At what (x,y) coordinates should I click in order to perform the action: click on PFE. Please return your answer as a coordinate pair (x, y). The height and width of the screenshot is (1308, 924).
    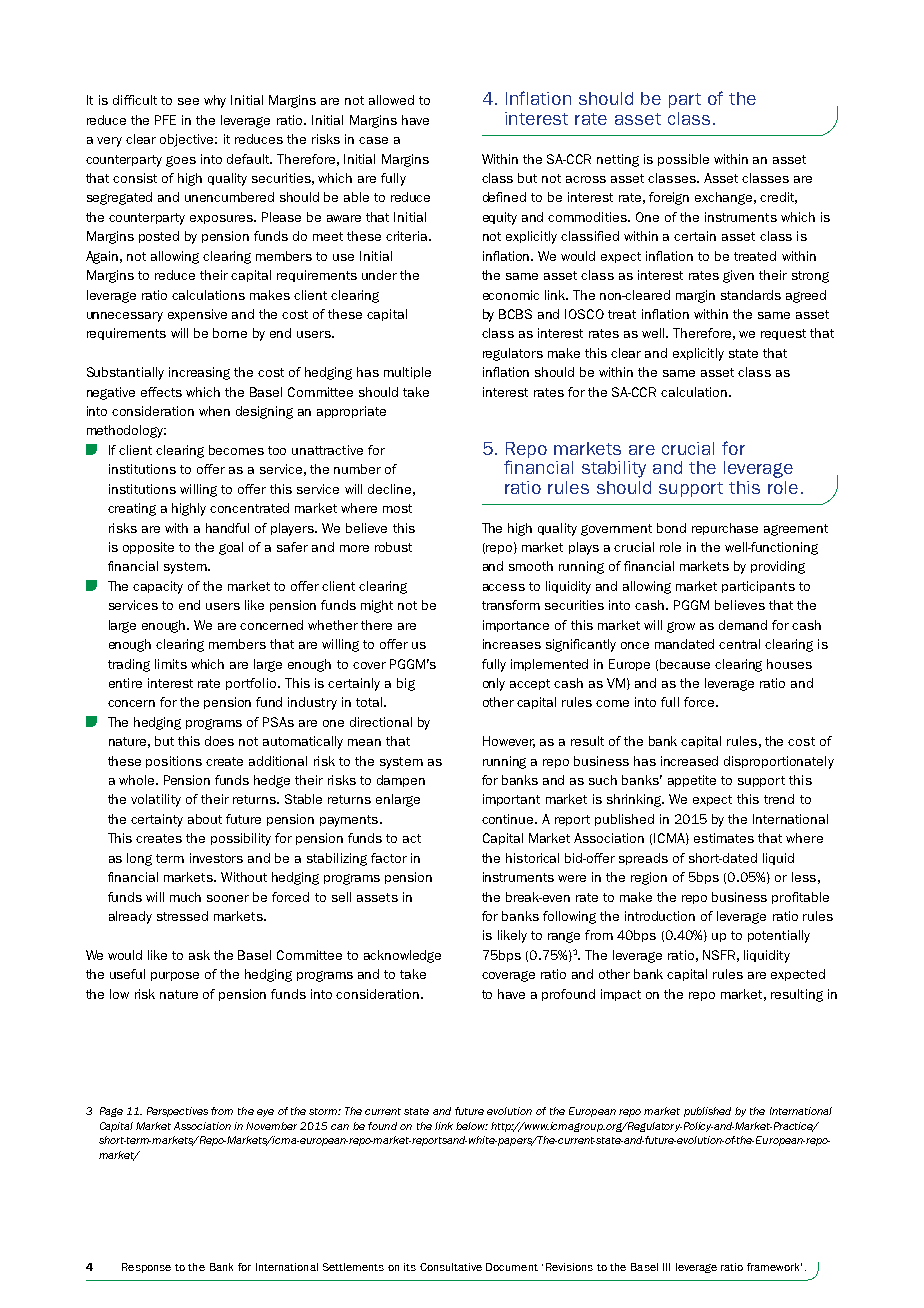
    Looking at the image, I should click on (165, 120).
